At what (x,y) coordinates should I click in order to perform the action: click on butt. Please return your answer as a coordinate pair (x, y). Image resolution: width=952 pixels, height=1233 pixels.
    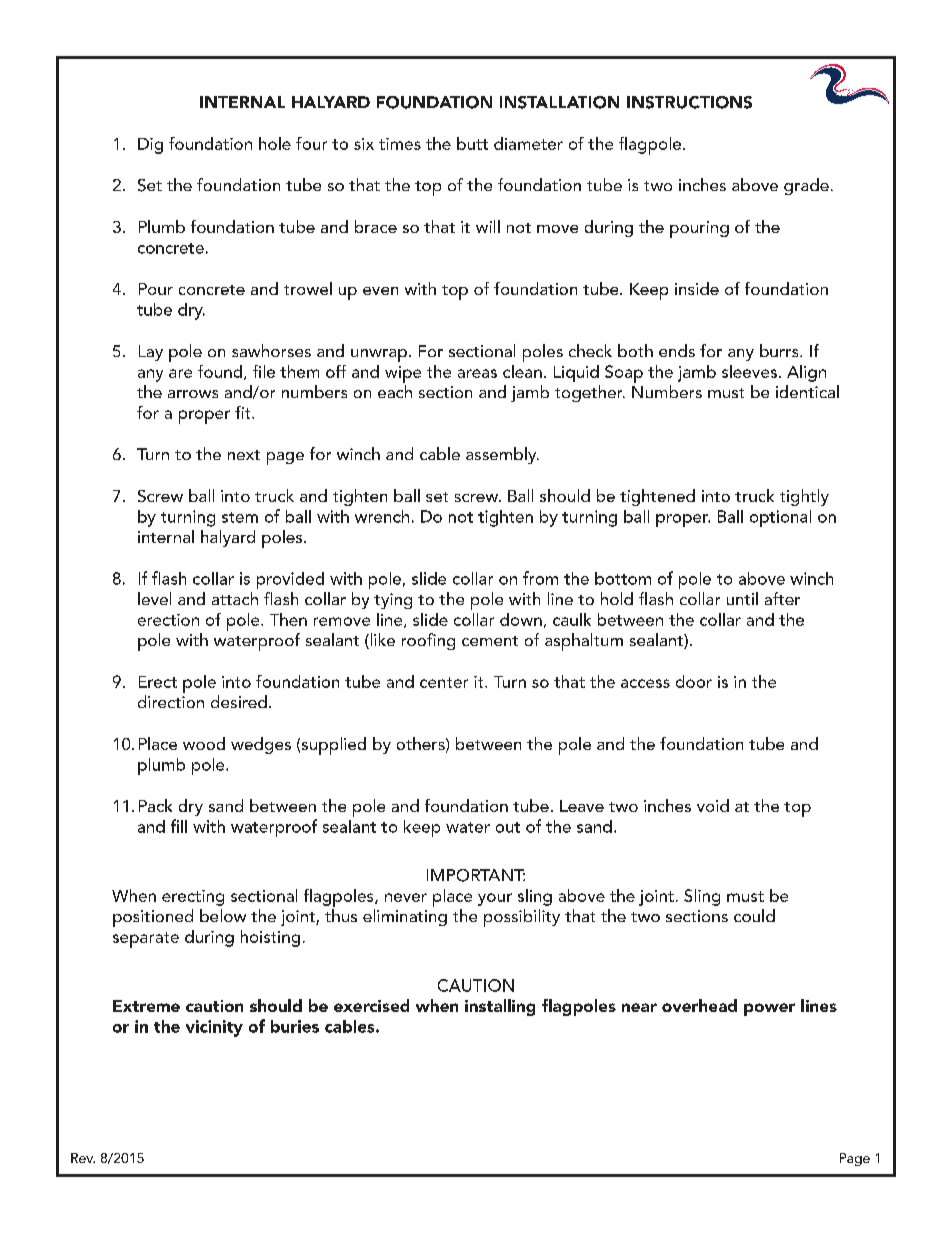
    Looking at the image, I should click on (472, 143).
